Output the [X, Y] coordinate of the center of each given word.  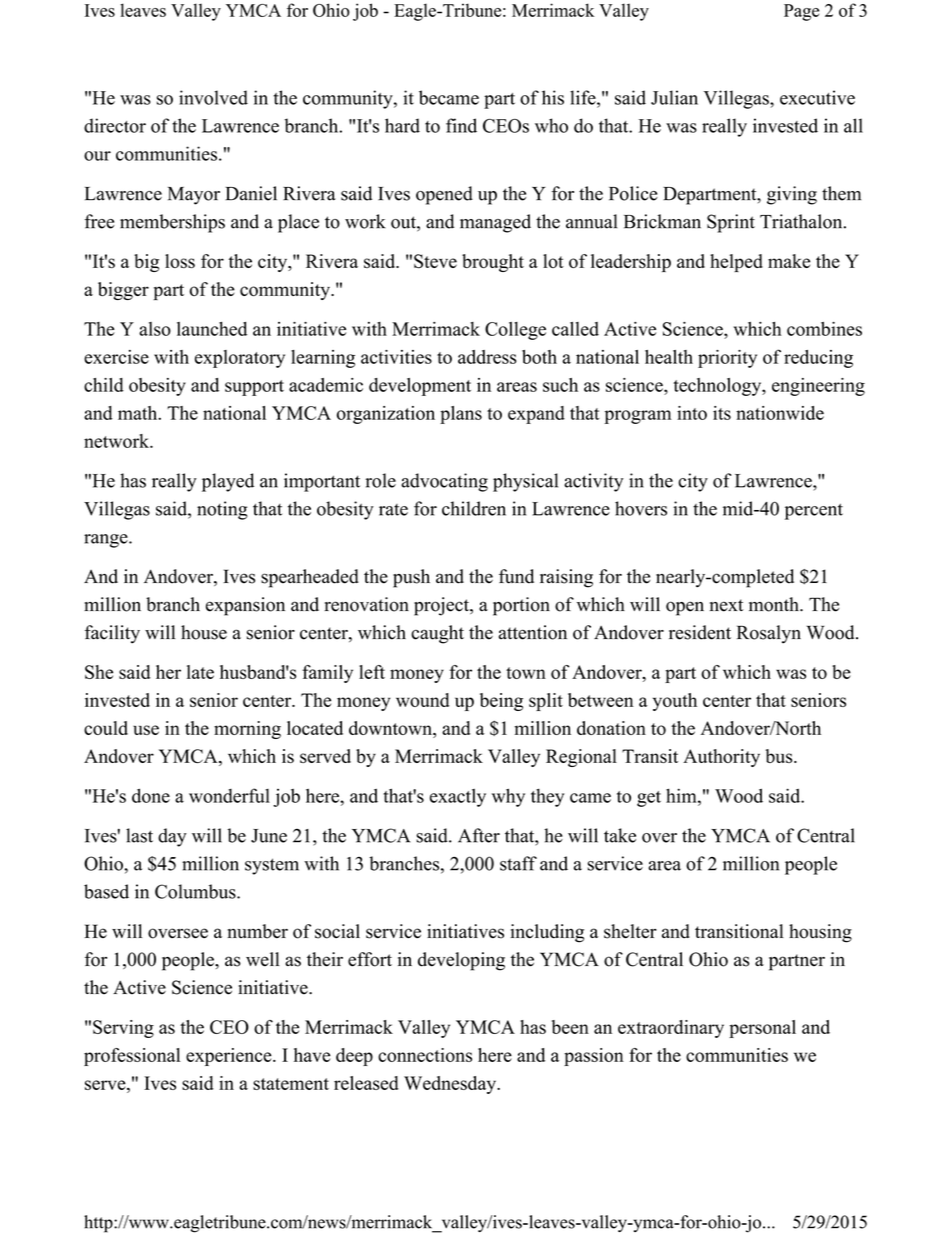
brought [493, 263]
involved [213, 97]
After [479, 835]
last [139, 835]
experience [230, 1057]
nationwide [780, 413]
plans [461, 415]
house [204, 632]
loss [180, 261]
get [649, 799]
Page [801, 12]
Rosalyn [769, 634]
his [553, 97]
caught [437, 634]
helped [736, 263]
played [228, 482]
